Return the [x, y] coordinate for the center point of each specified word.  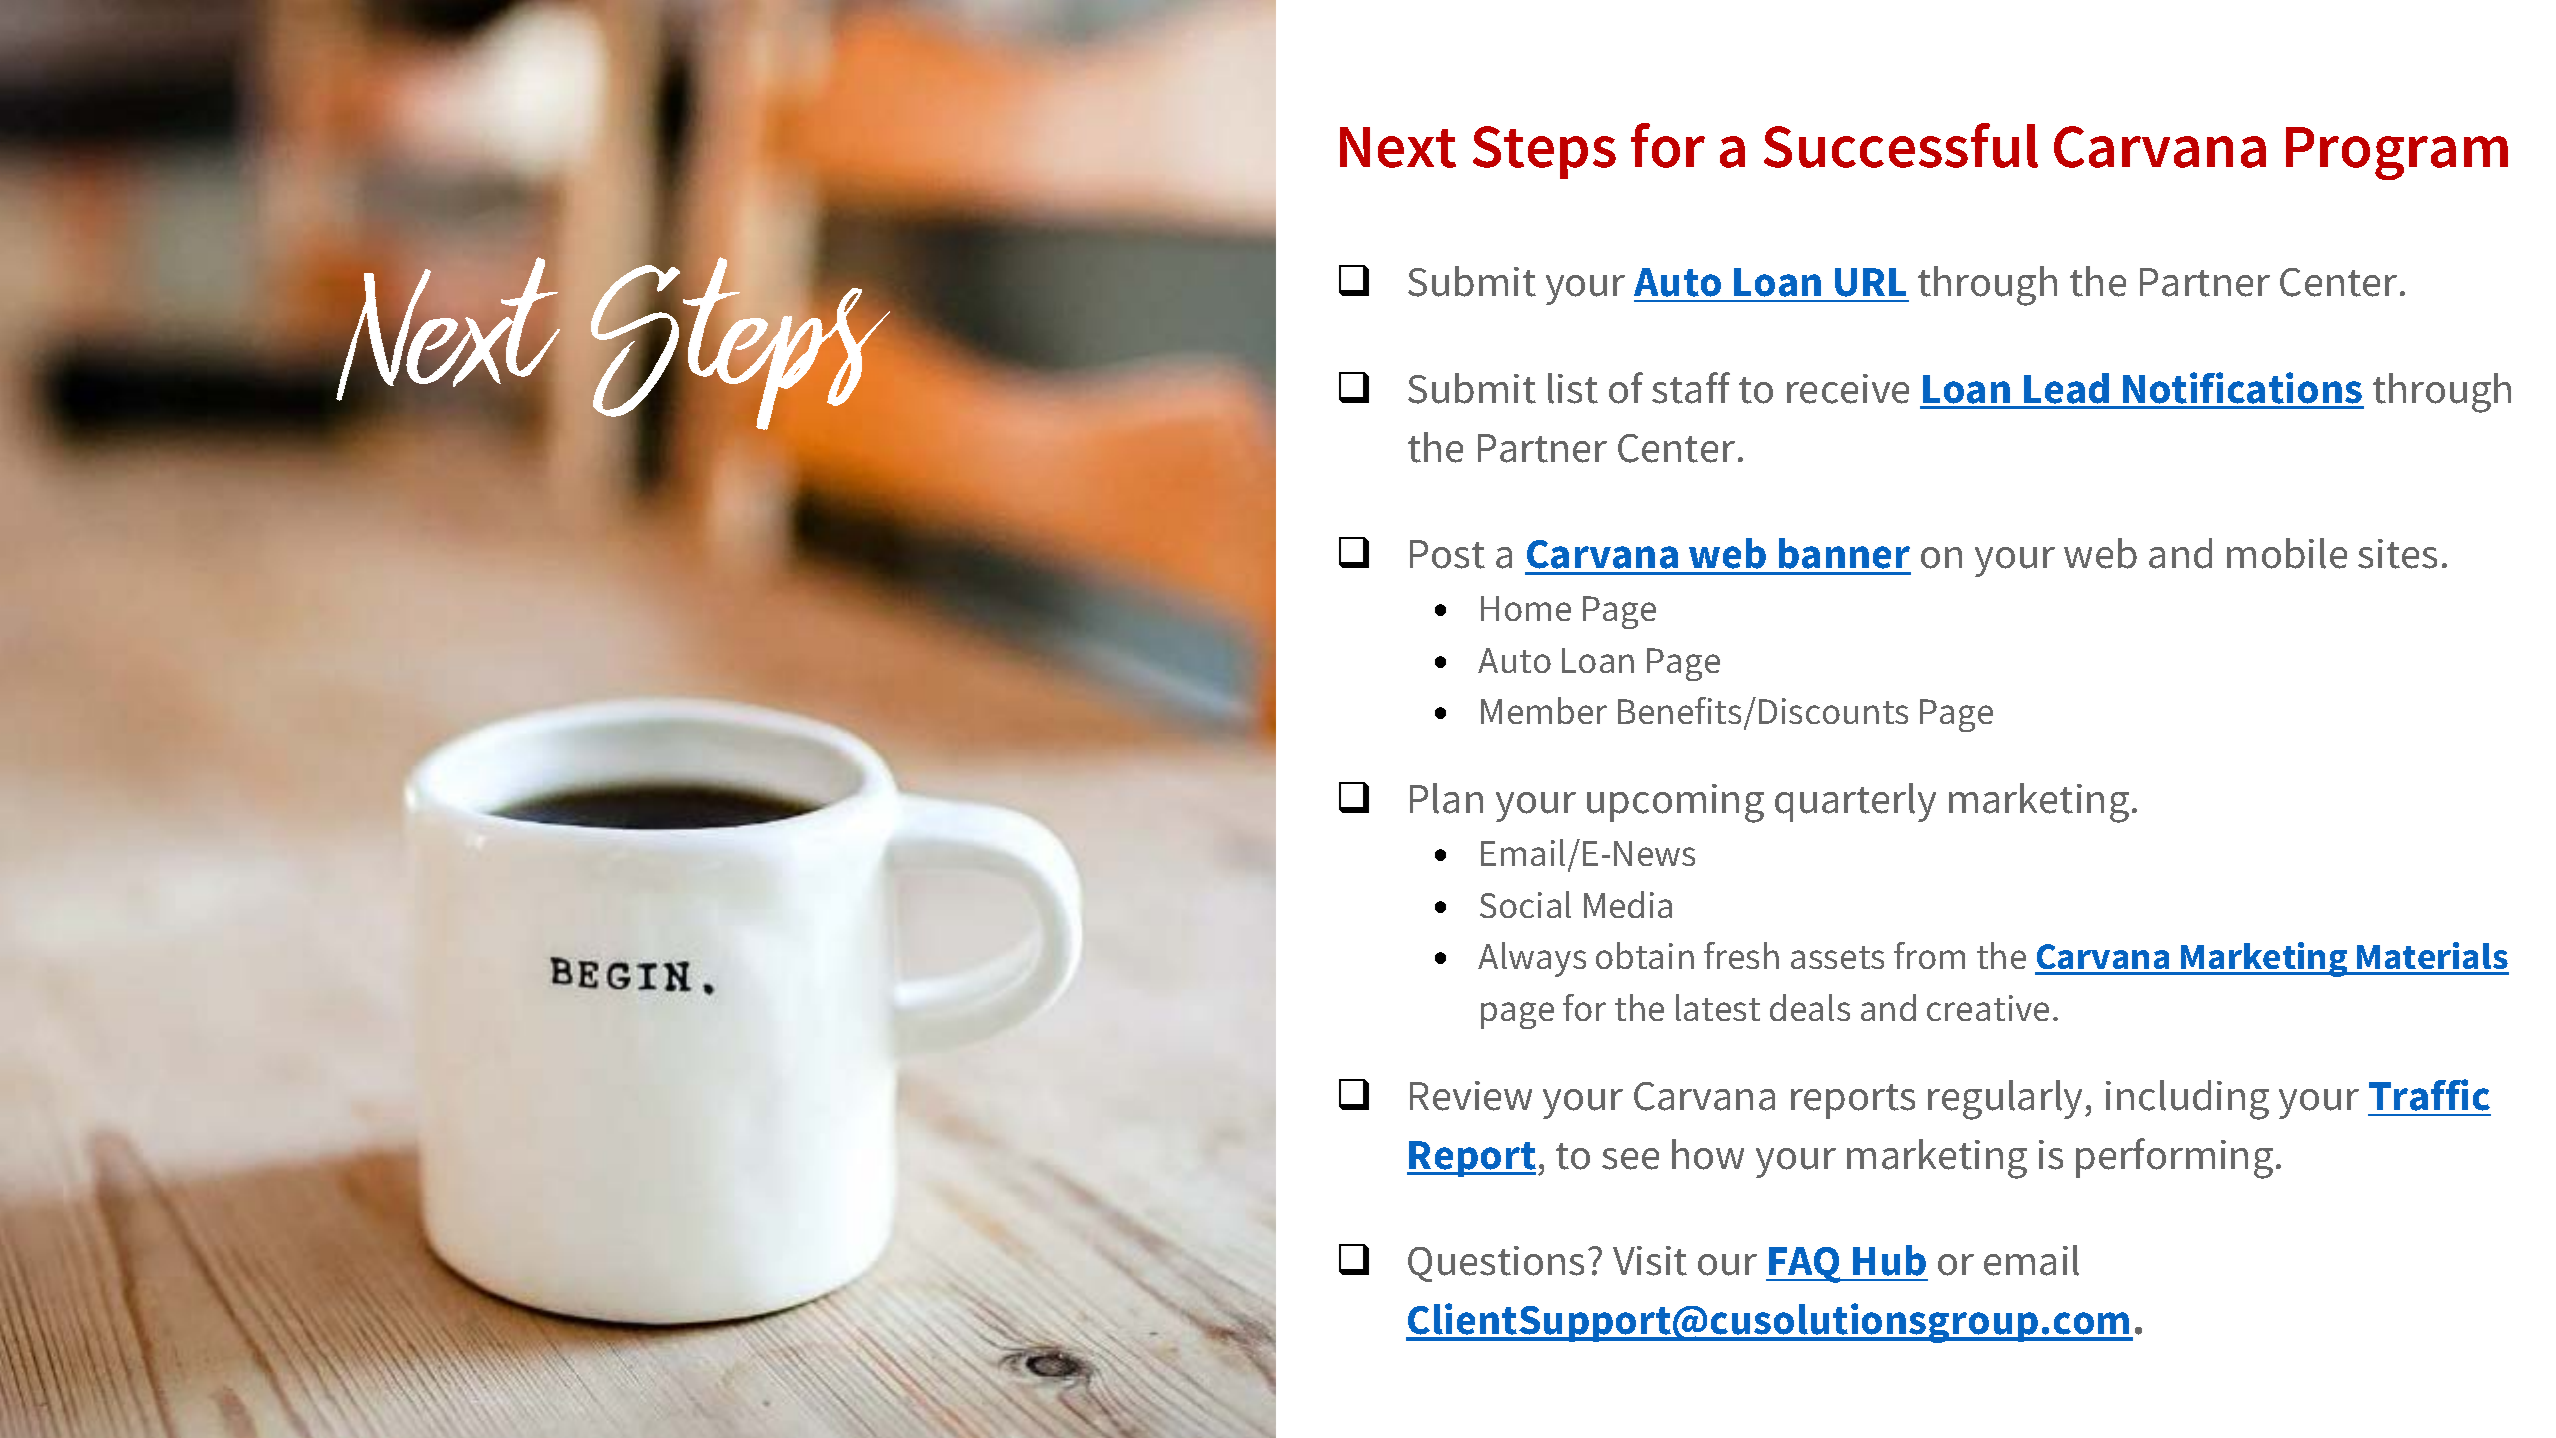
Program [2397, 153]
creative [1988, 1008]
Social [1525, 904]
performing [2174, 1158]
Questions [1496, 1264]
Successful [1901, 145]
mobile [2287, 553]
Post [1447, 554]
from [1929, 955]
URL [1870, 282]
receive [1848, 389]
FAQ [1805, 1265]
